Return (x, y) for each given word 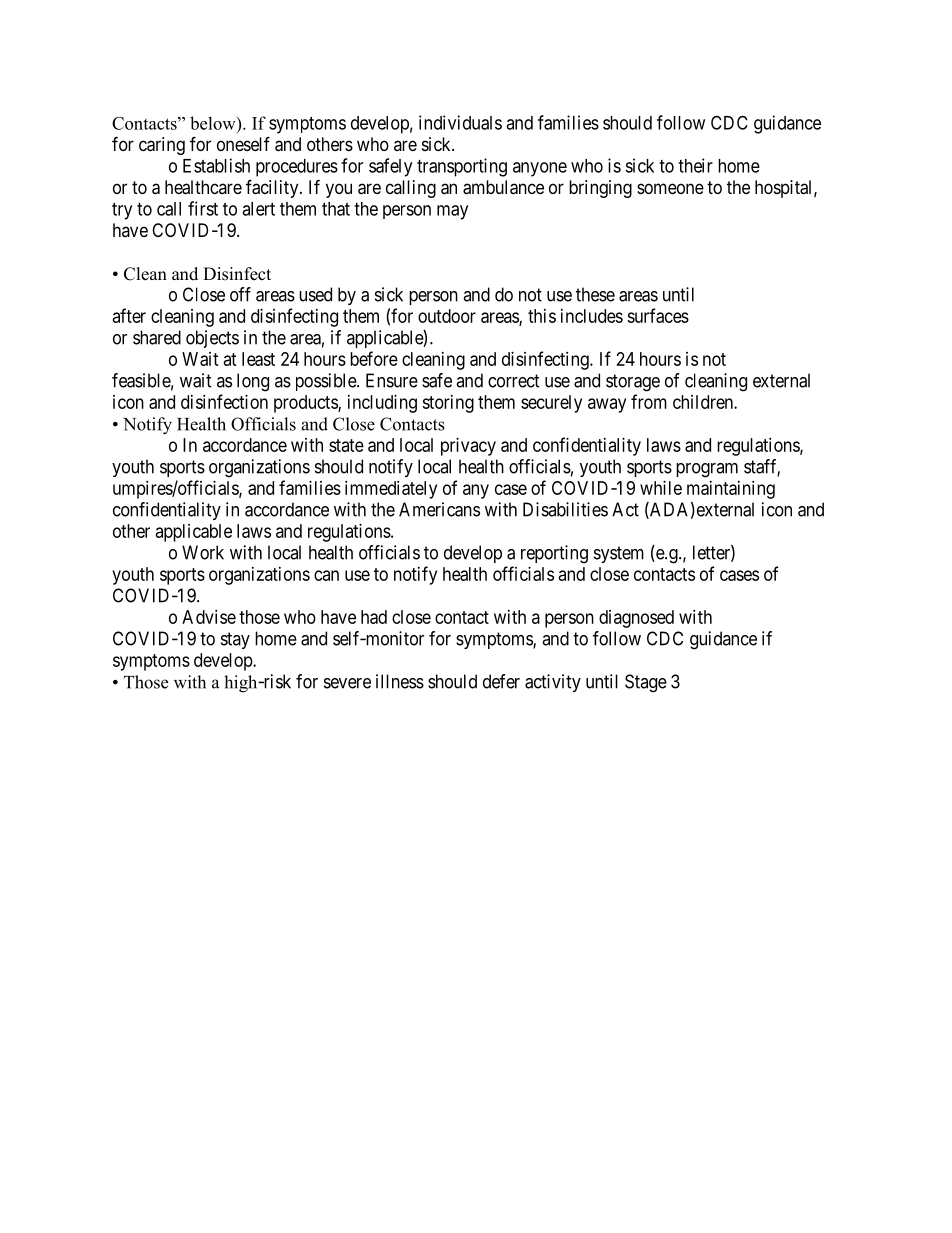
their (695, 165)
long (253, 382)
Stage (646, 683)
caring (162, 146)
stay (235, 640)
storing (448, 404)
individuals (460, 122)
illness (400, 681)
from (649, 401)
